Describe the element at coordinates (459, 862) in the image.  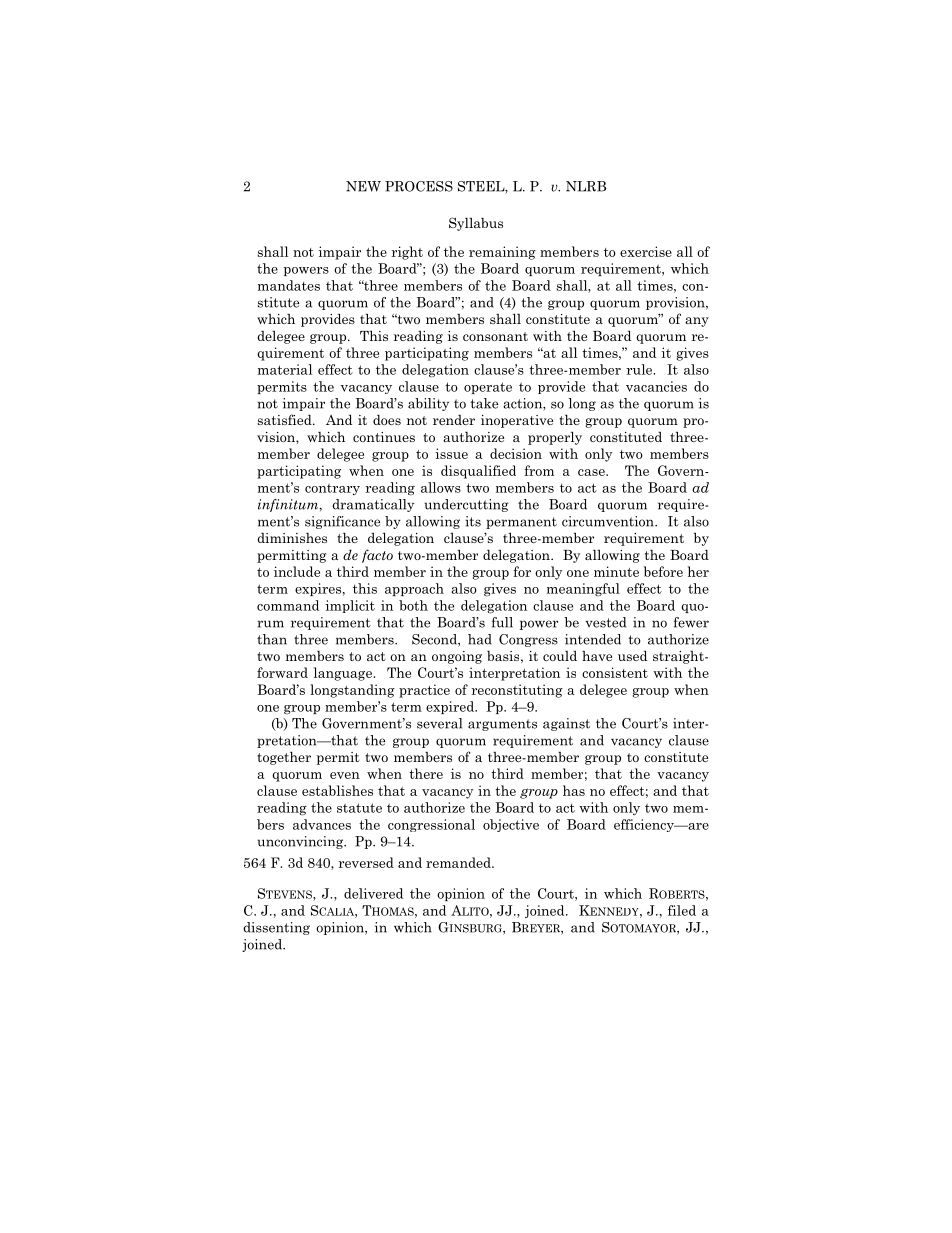
I see `remanded` at that location.
